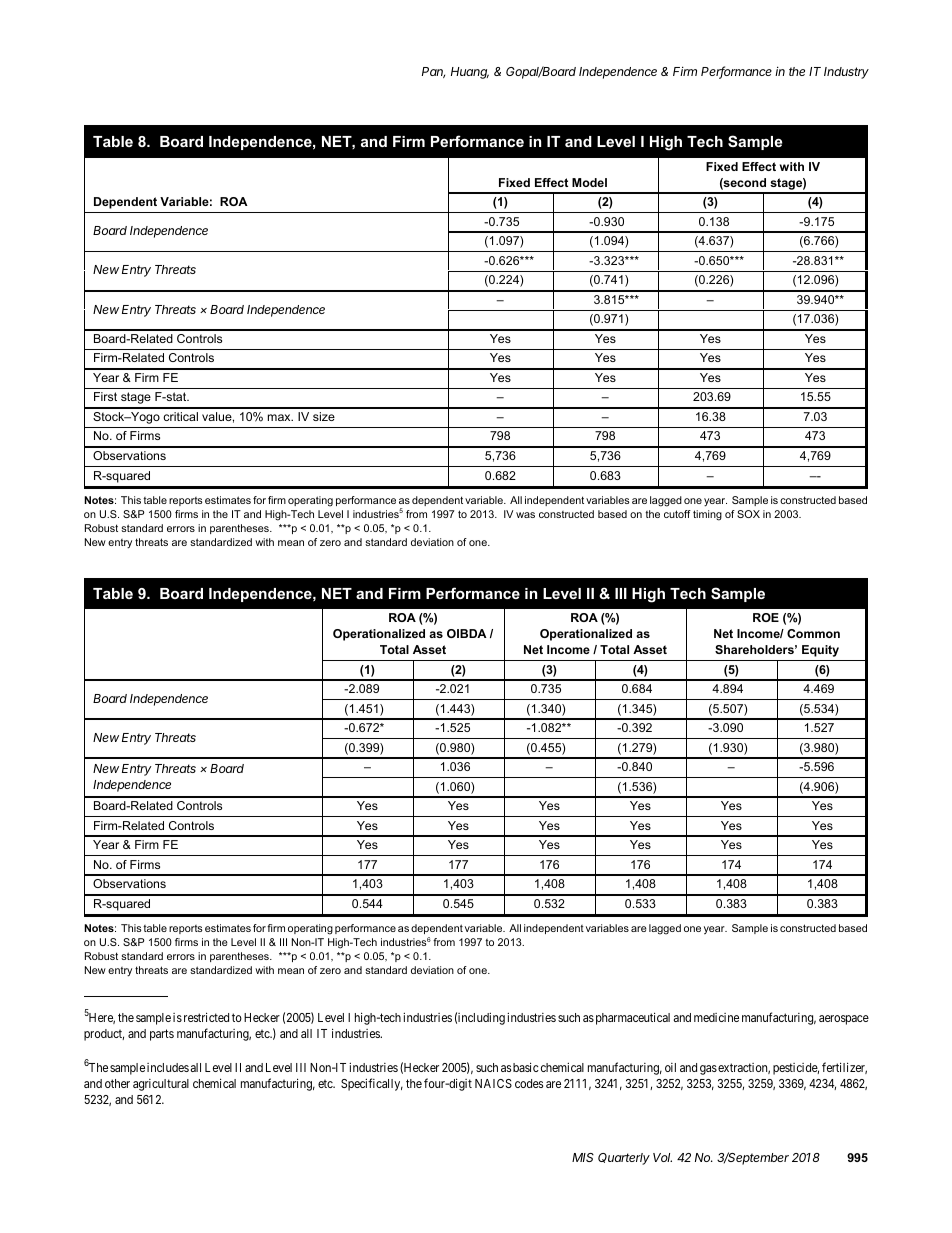 The image size is (952, 1233). What do you see at coordinates (708, 1070) in the page?
I see `gas` at bounding box center [708, 1070].
